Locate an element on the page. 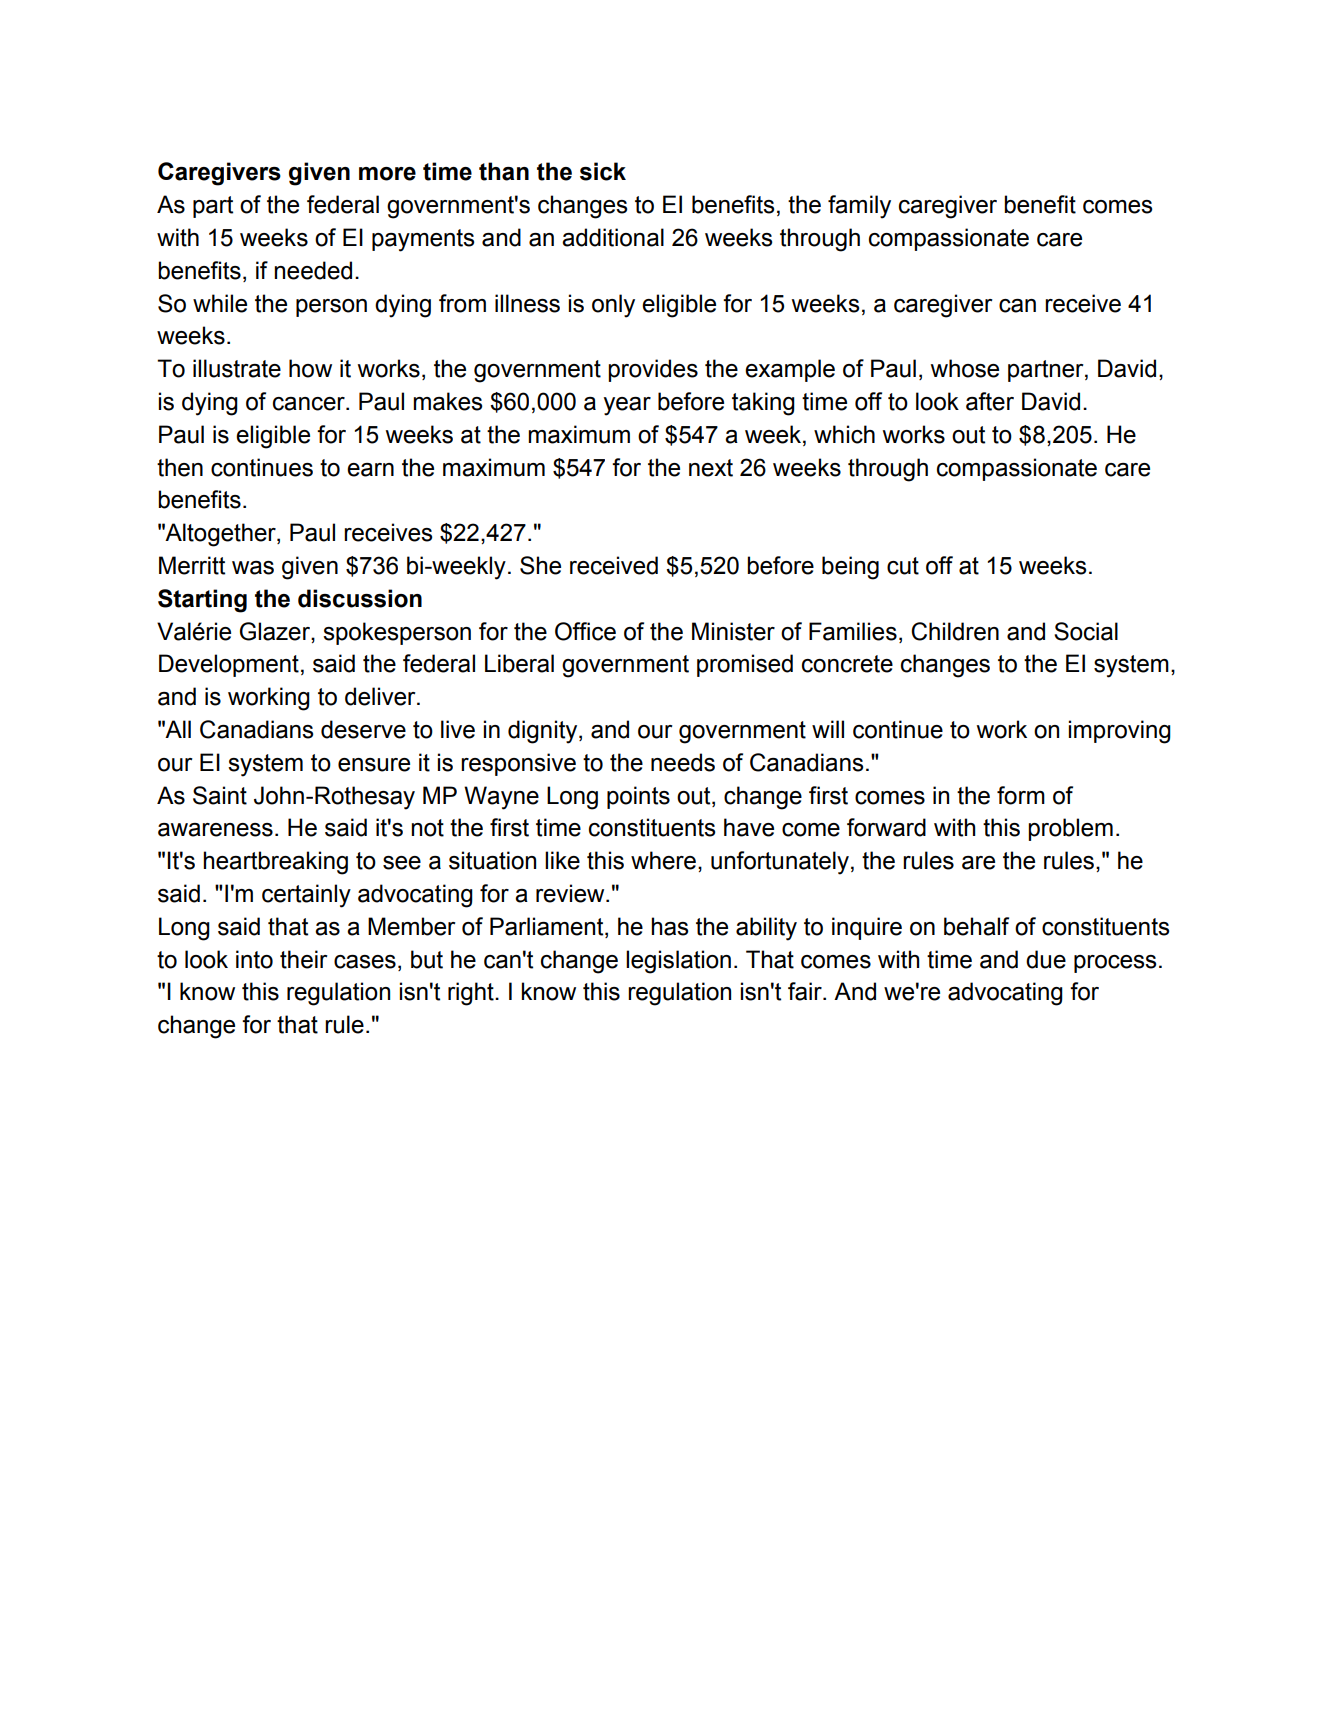 The width and height of the image is (1338, 1732). legislation is located at coordinates (678, 962).
